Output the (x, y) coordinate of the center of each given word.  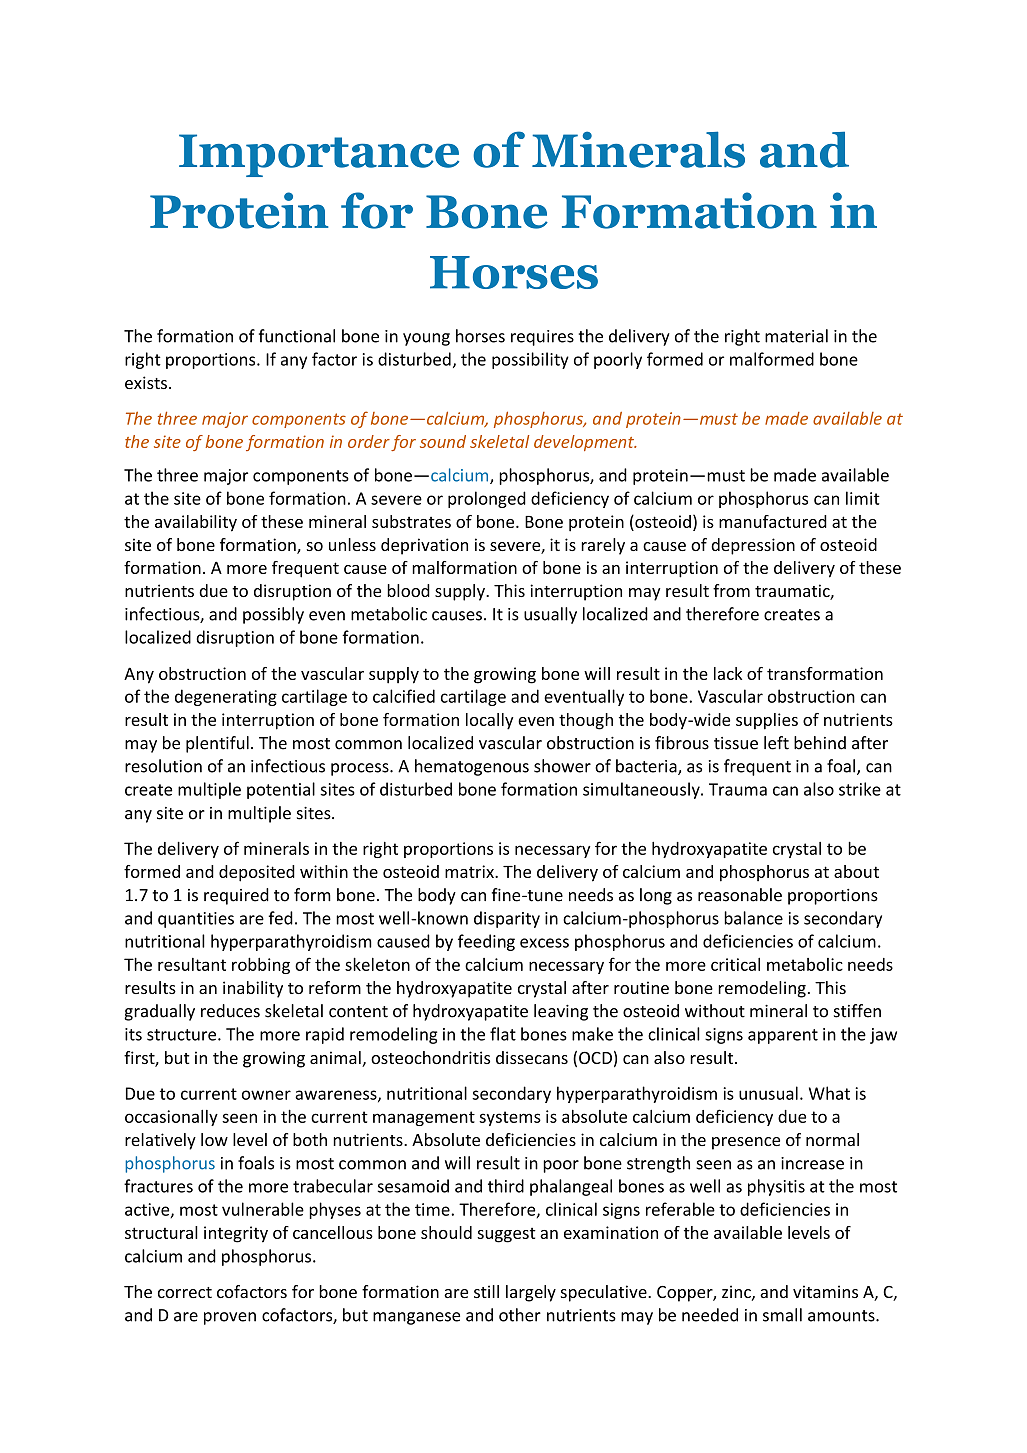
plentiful (217, 744)
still (486, 1291)
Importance (319, 155)
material (796, 336)
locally (490, 721)
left (776, 743)
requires (542, 338)
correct (185, 1292)
